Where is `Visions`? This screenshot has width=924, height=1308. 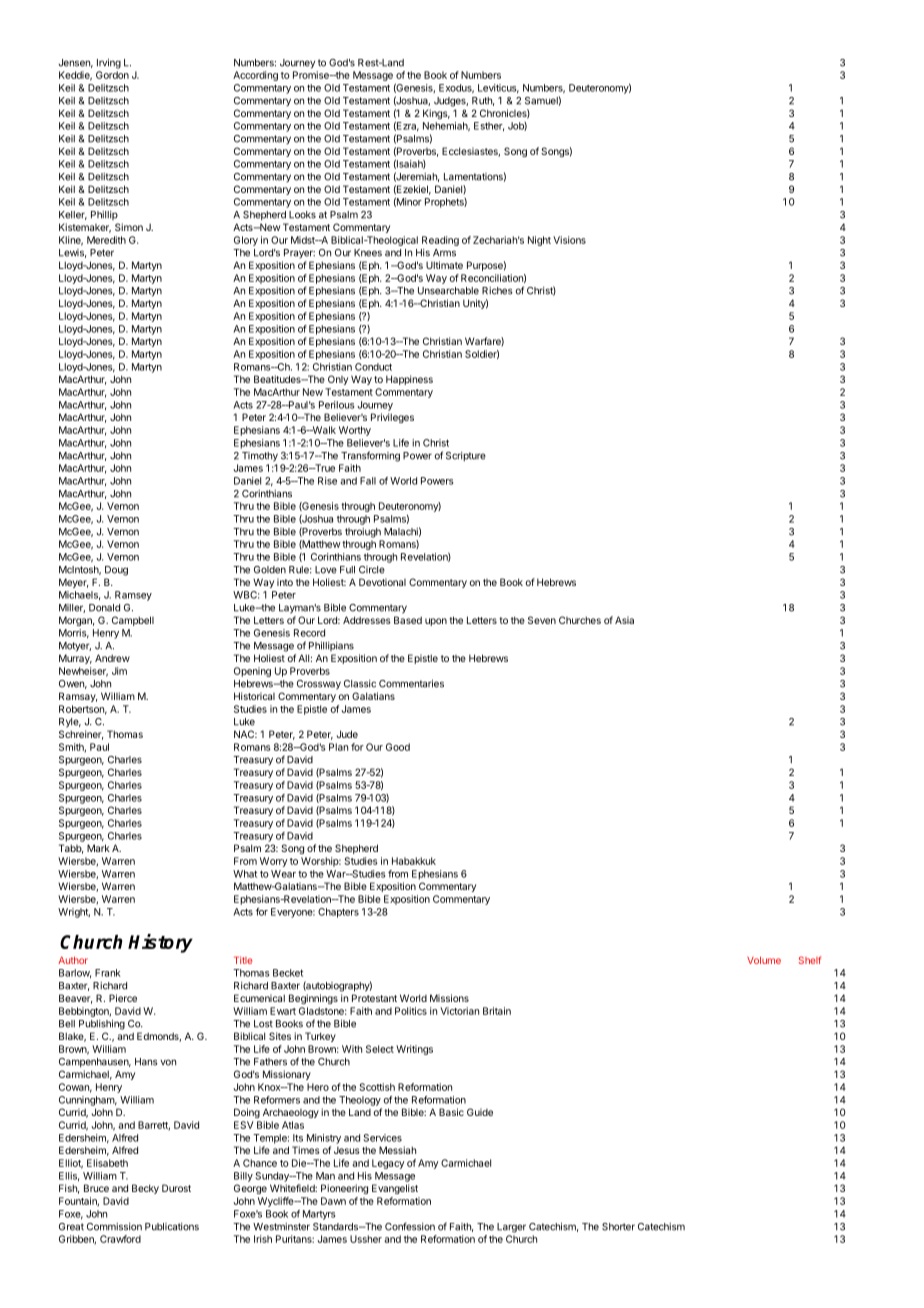 Visions is located at coordinates (569, 240).
